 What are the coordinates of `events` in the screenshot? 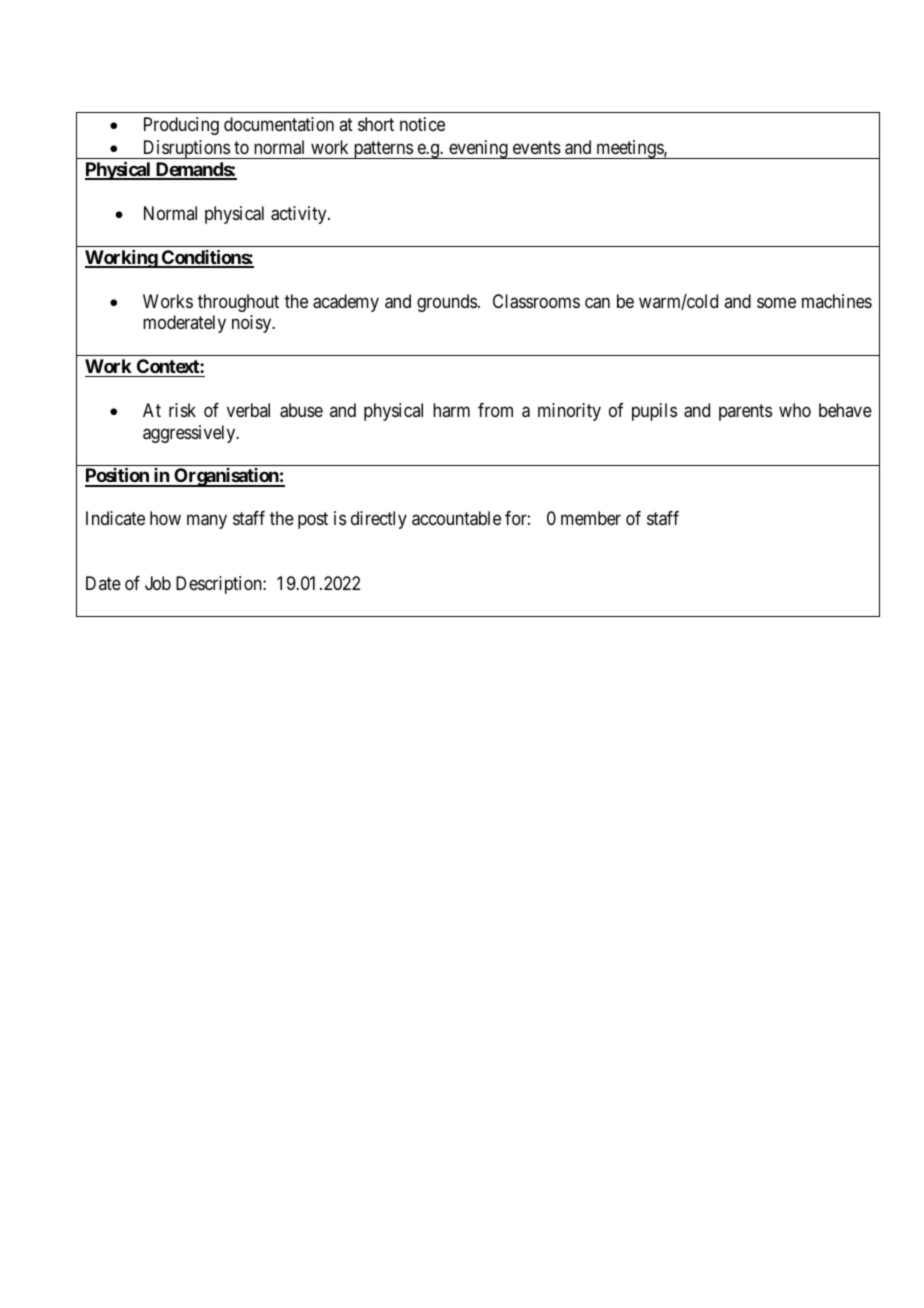 It's located at (537, 147).
